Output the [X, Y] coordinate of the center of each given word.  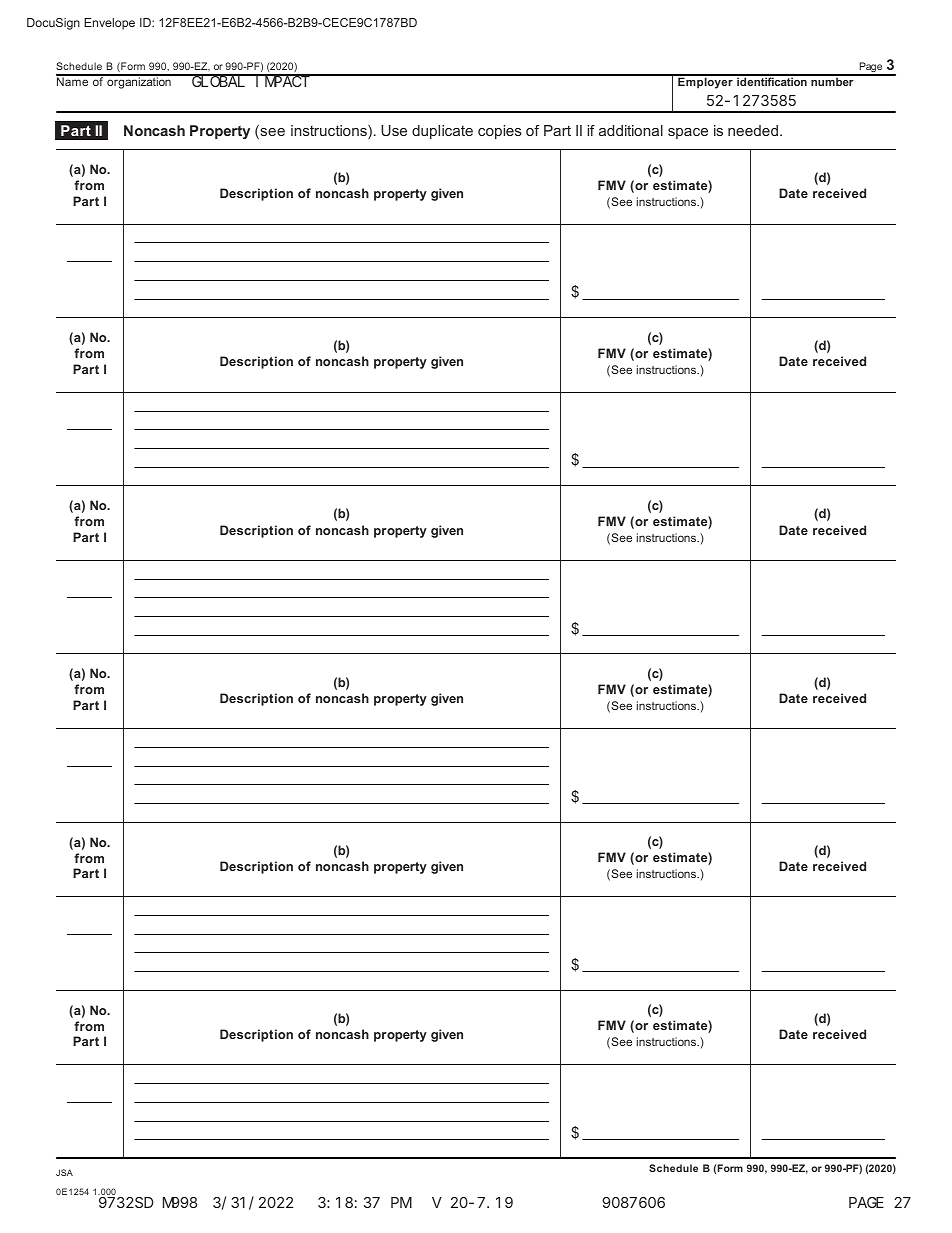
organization [139, 82]
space [688, 133]
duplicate [442, 132]
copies [500, 132]
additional [631, 130]
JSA [64, 1172]
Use [394, 130]
